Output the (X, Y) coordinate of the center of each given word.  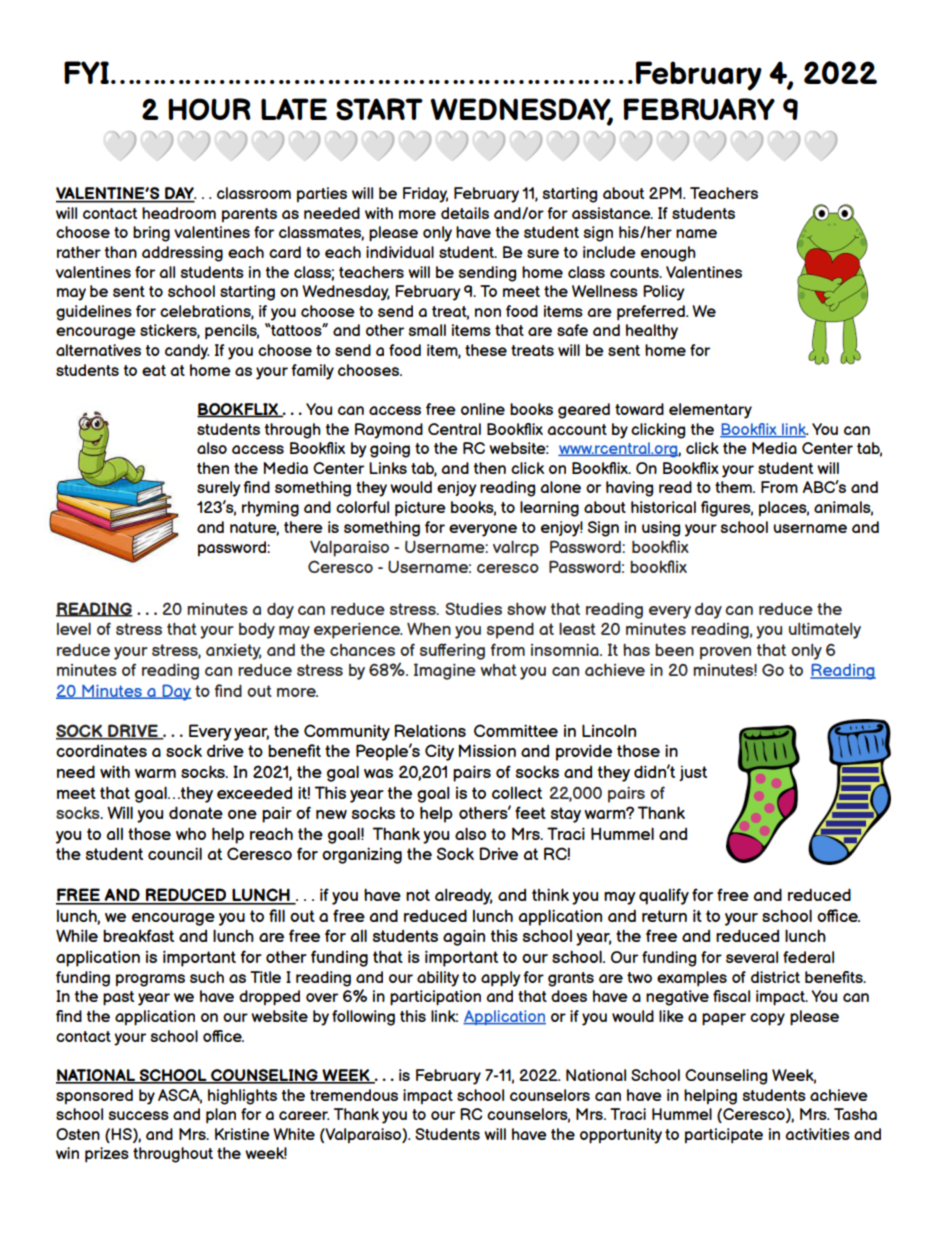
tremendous (354, 1095)
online (483, 409)
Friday (425, 195)
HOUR (209, 109)
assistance (612, 213)
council (175, 853)
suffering (452, 651)
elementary (710, 411)
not (418, 895)
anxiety (233, 652)
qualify (664, 896)
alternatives (98, 350)
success (138, 1115)
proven (725, 653)
